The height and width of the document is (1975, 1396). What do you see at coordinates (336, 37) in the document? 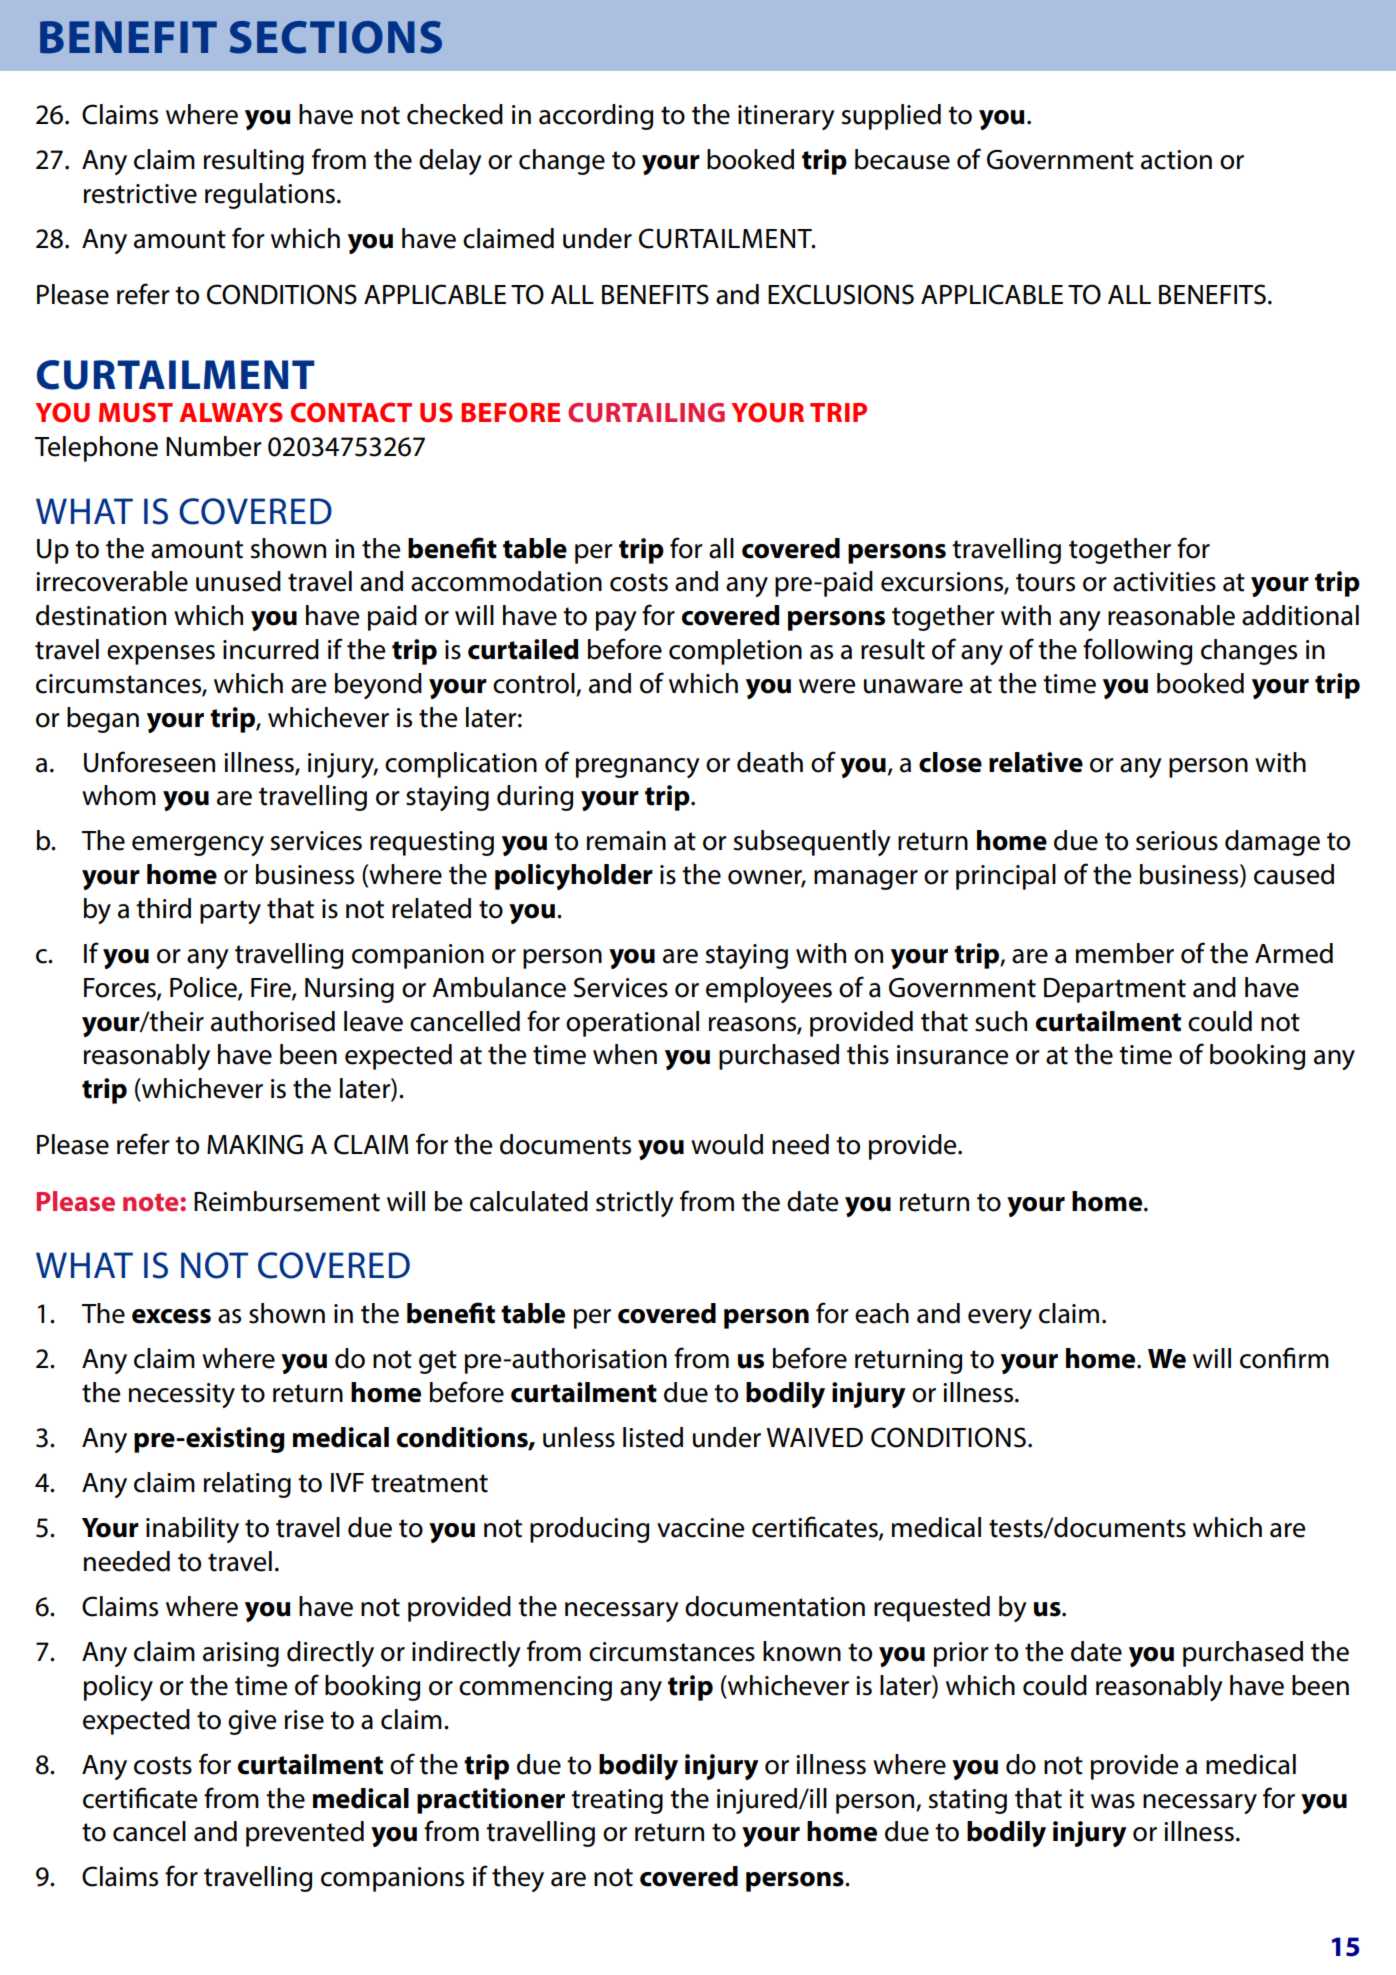
I see `SECTIONS` at bounding box center [336, 37].
